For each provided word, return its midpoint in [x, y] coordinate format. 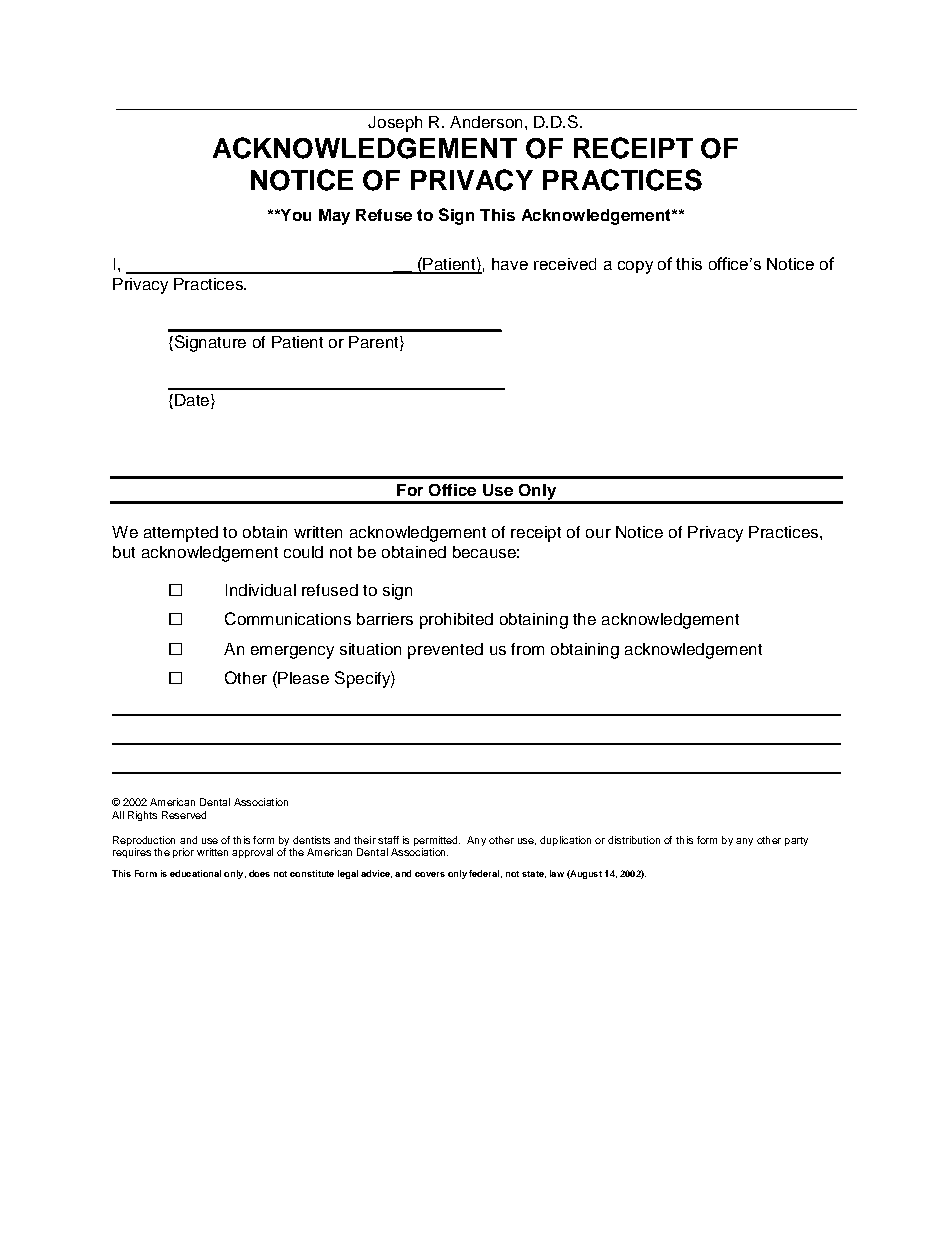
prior [183, 853]
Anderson [486, 122]
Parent [375, 343]
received [565, 264]
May [334, 217]
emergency [292, 652]
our [598, 533]
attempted [181, 534]
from [527, 649]
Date [193, 401]
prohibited [456, 621]
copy [635, 267]
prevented [445, 651]
